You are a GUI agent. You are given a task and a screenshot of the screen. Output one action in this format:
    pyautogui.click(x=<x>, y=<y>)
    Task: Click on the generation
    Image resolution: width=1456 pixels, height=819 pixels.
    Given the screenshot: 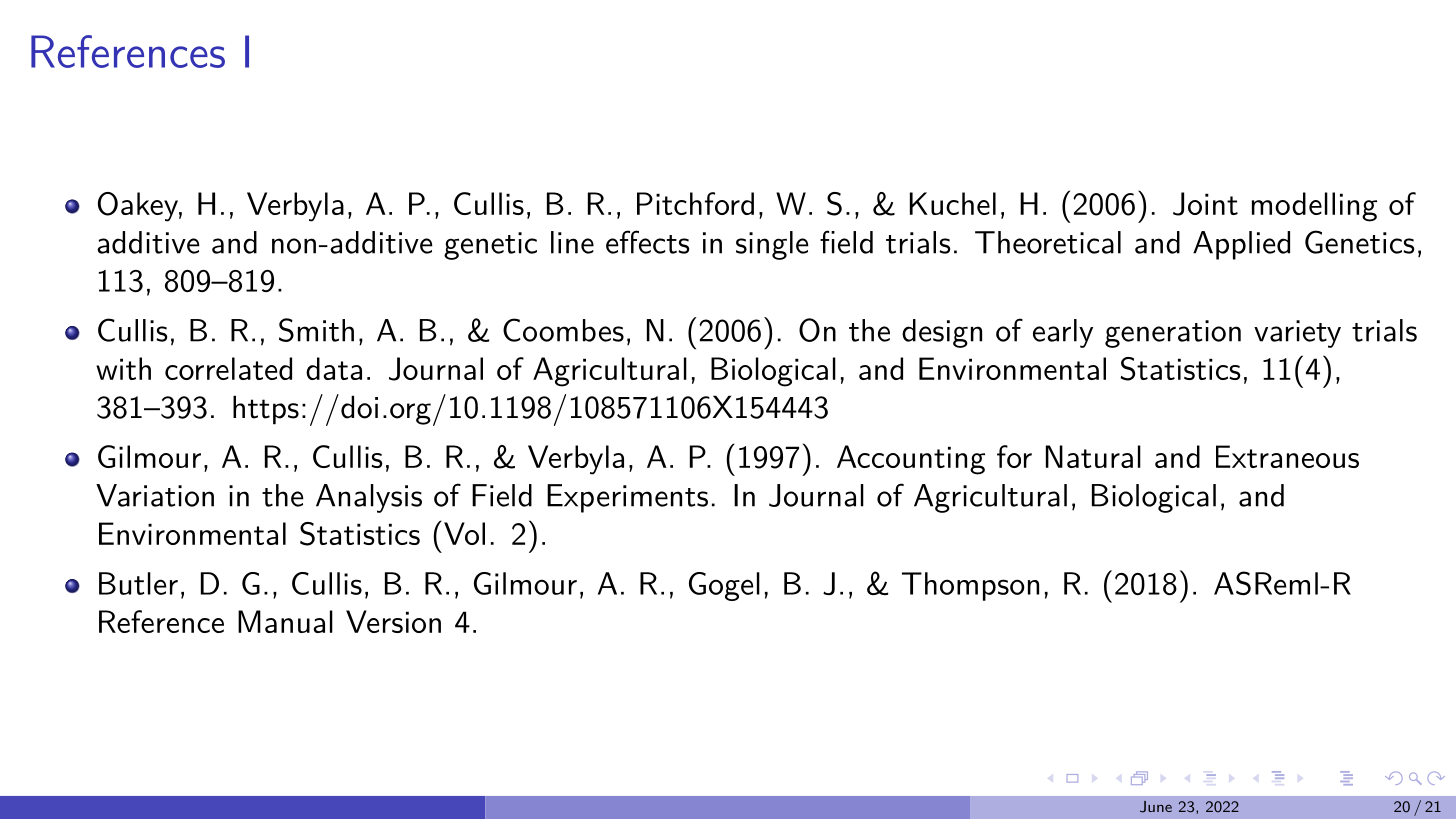 What is the action you would take?
    pyautogui.click(x=1173, y=334)
